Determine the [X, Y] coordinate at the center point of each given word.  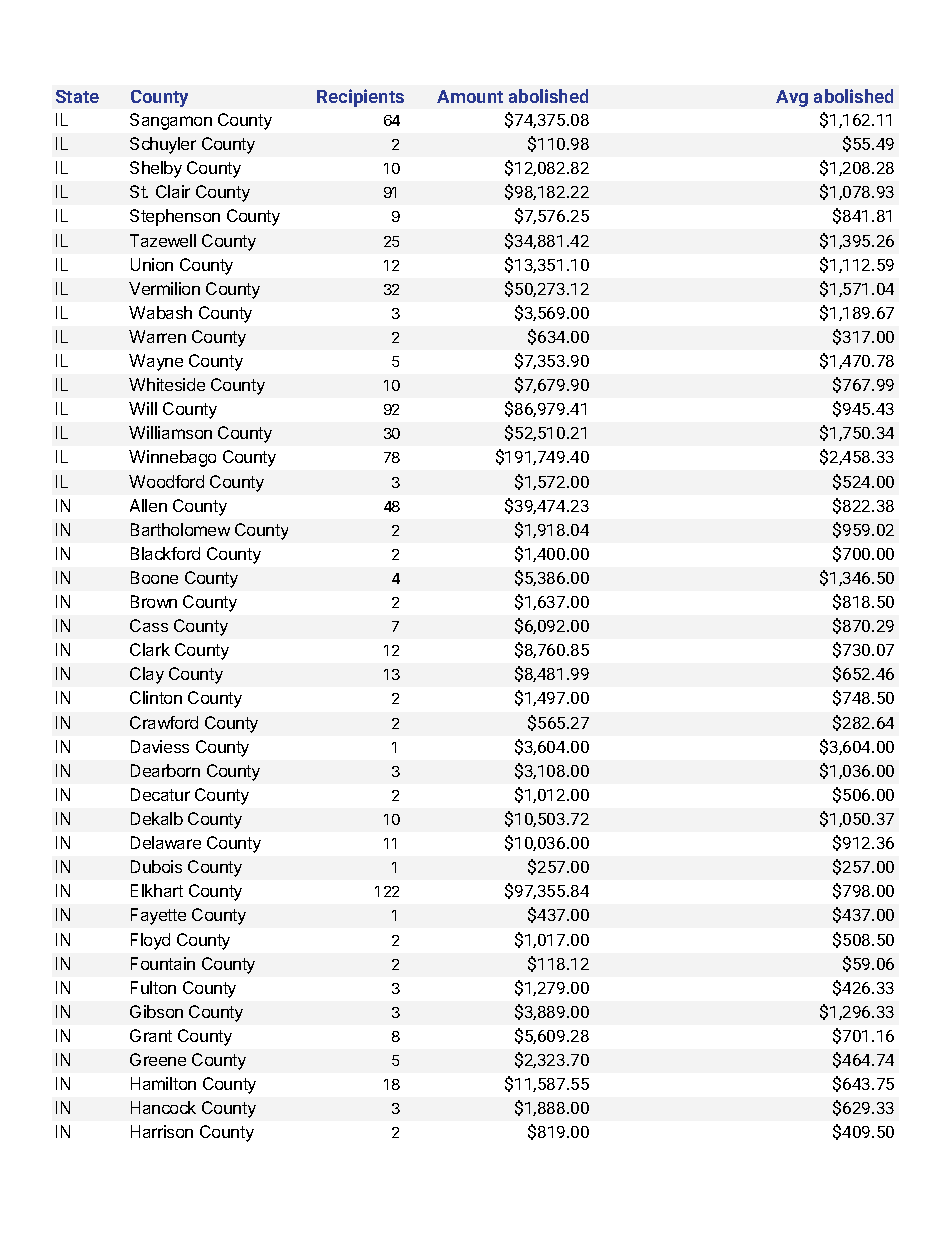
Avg [792, 98]
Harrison [162, 1131]
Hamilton [163, 1083]
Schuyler [163, 145]
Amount [470, 96]
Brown [154, 601]
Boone [154, 577]
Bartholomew [180, 529]
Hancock [163, 1107]
